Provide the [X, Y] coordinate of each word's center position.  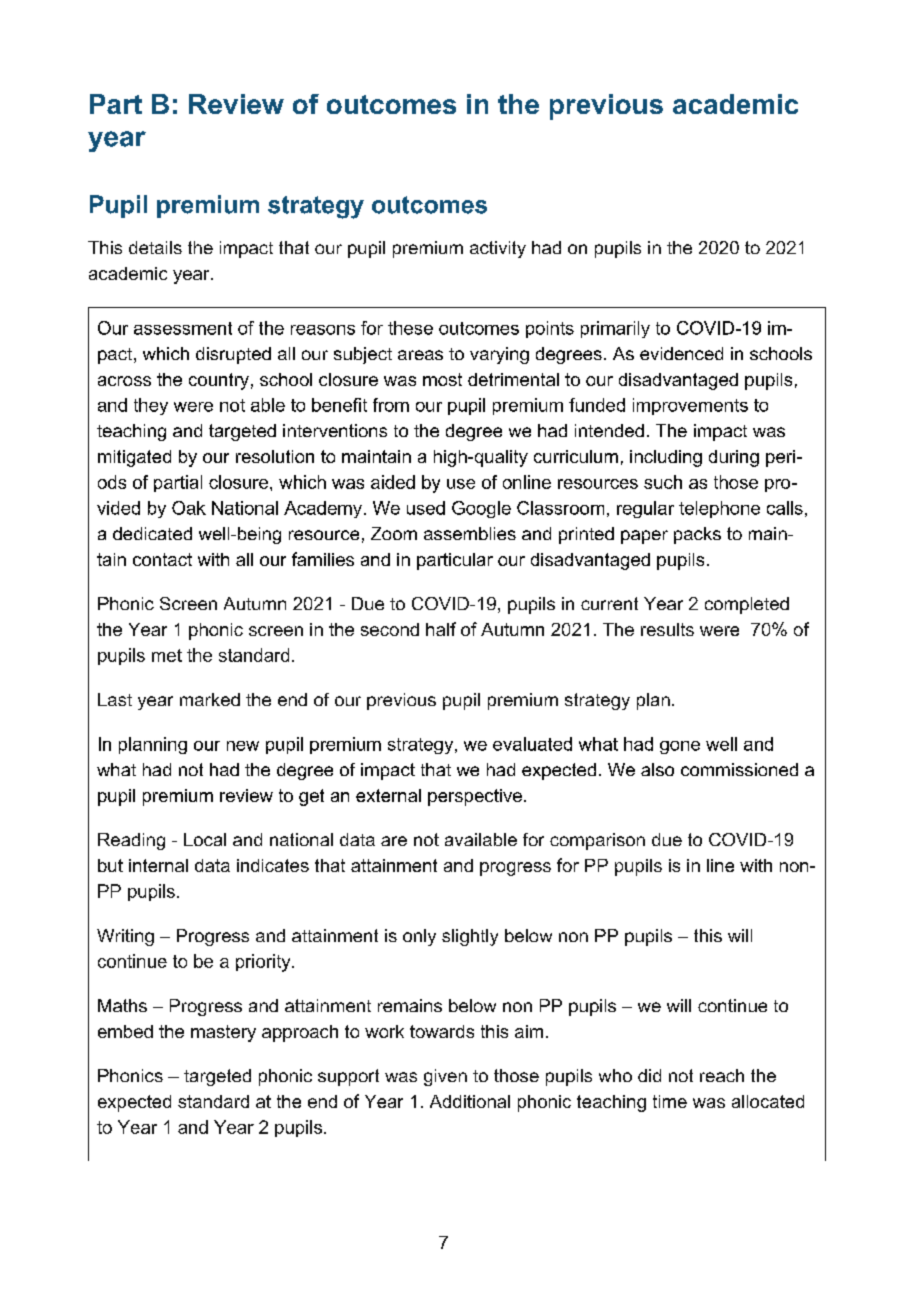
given [445, 1077]
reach [722, 1075]
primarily [615, 329]
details [155, 247]
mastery [223, 1033]
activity [498, 249]
